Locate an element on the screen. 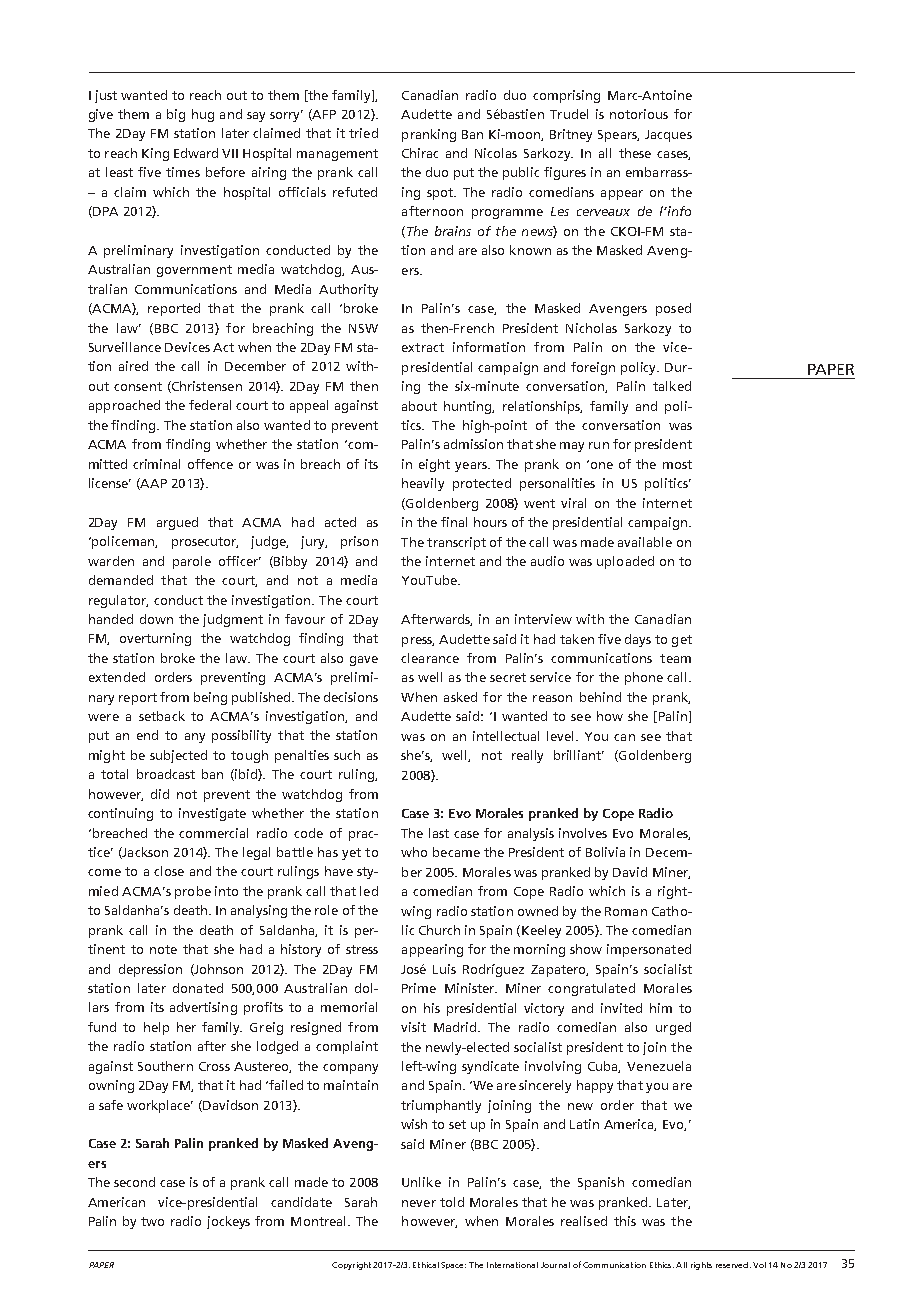 The height and width of the screenshot is (1308, 924). argued is located at coordinates (177, 523).
